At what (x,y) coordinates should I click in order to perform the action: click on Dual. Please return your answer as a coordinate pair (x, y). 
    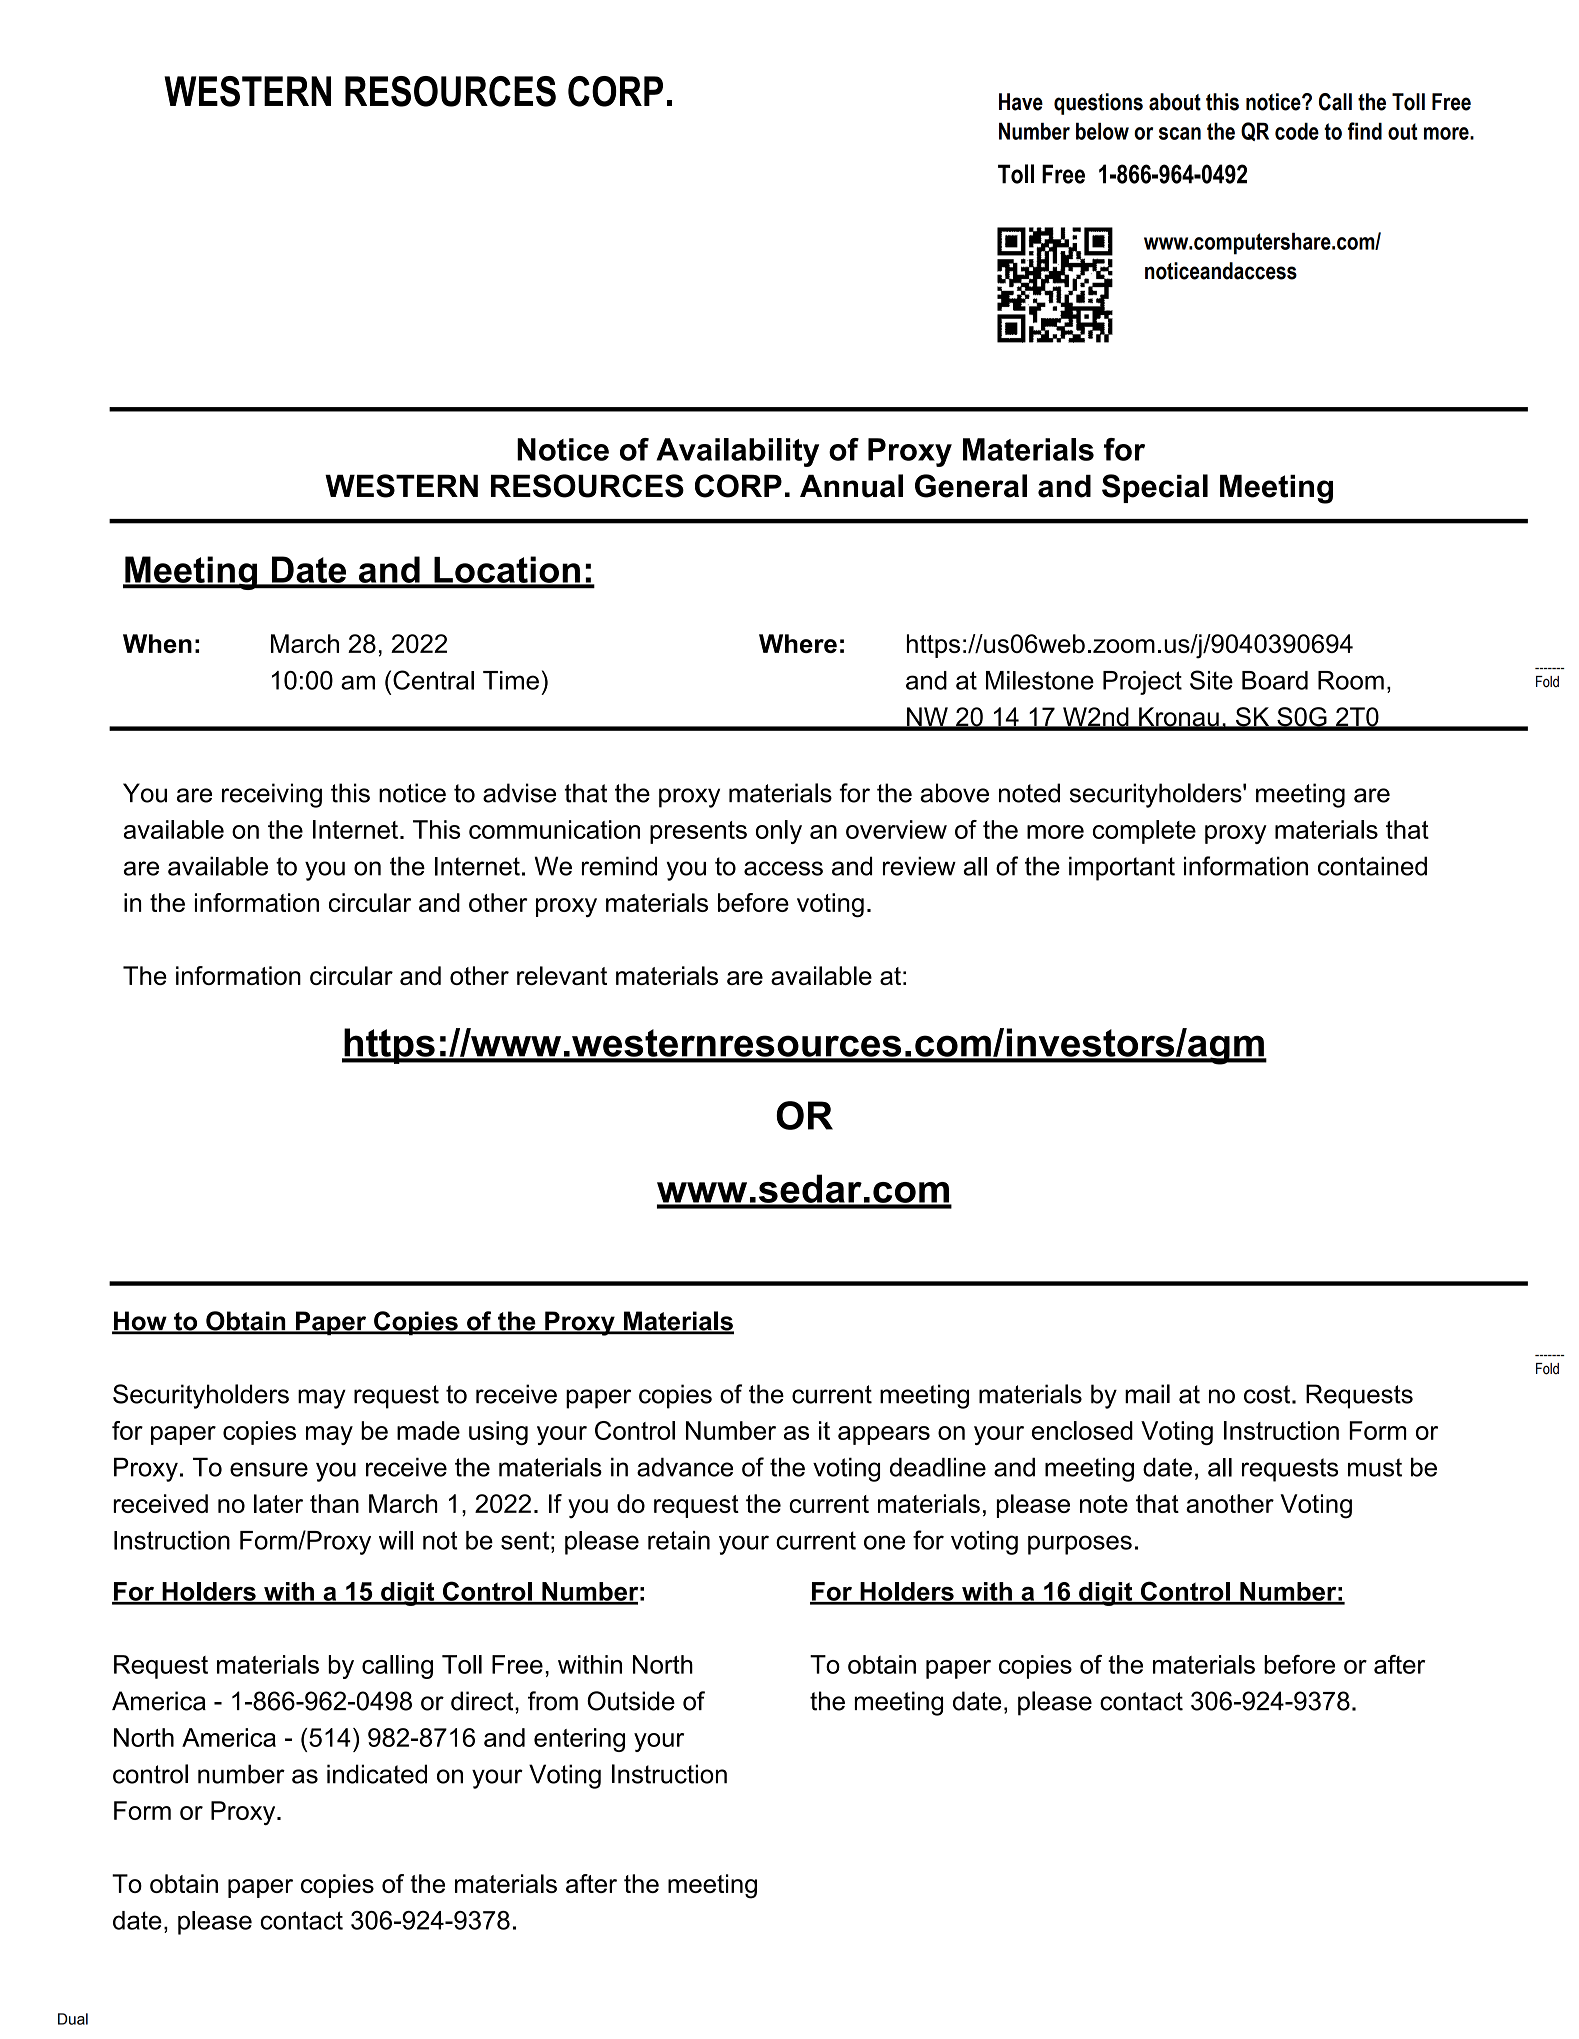
    Looking at the image, I should click on (73, 2019).
